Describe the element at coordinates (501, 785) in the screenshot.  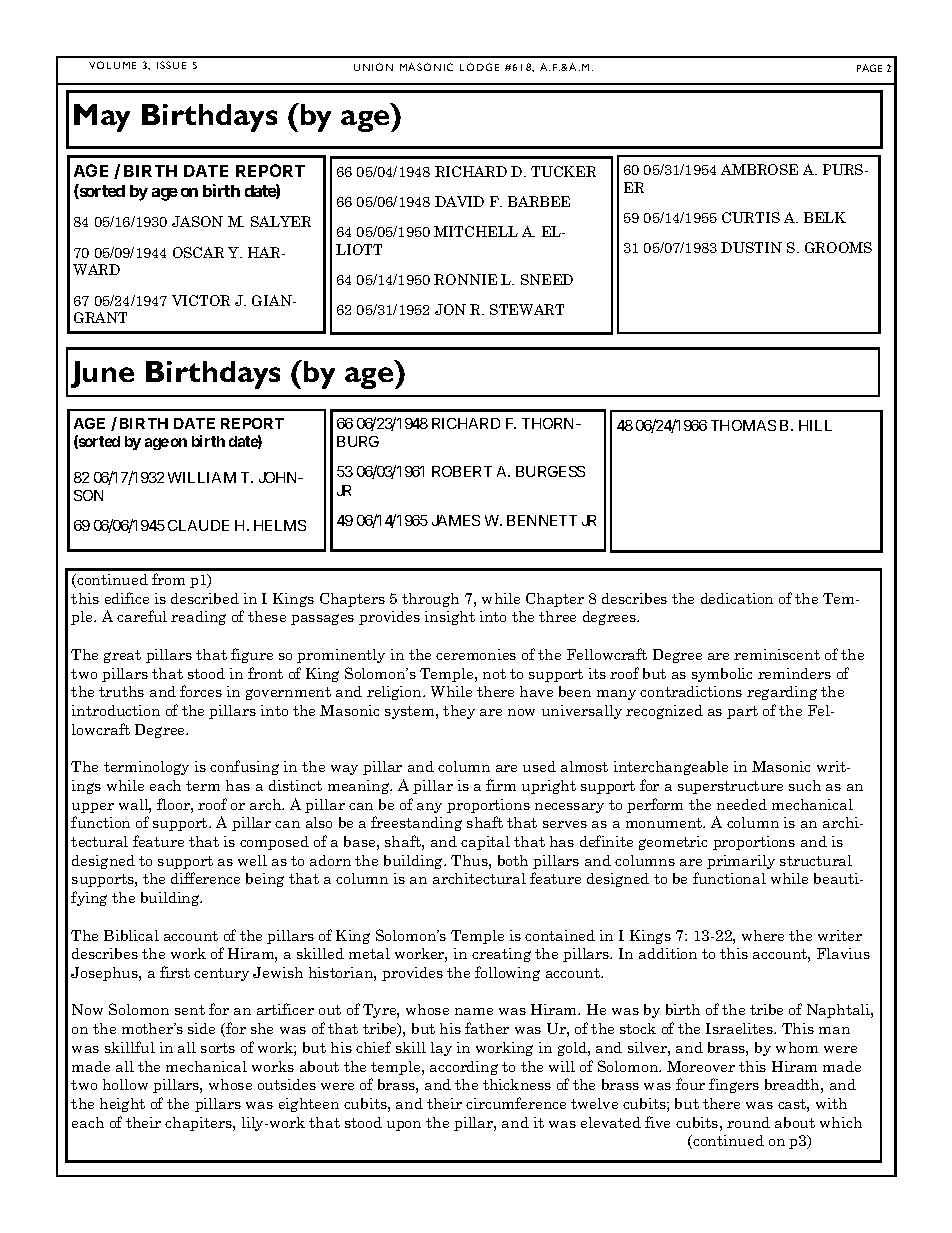
I see `firm` at that location.
